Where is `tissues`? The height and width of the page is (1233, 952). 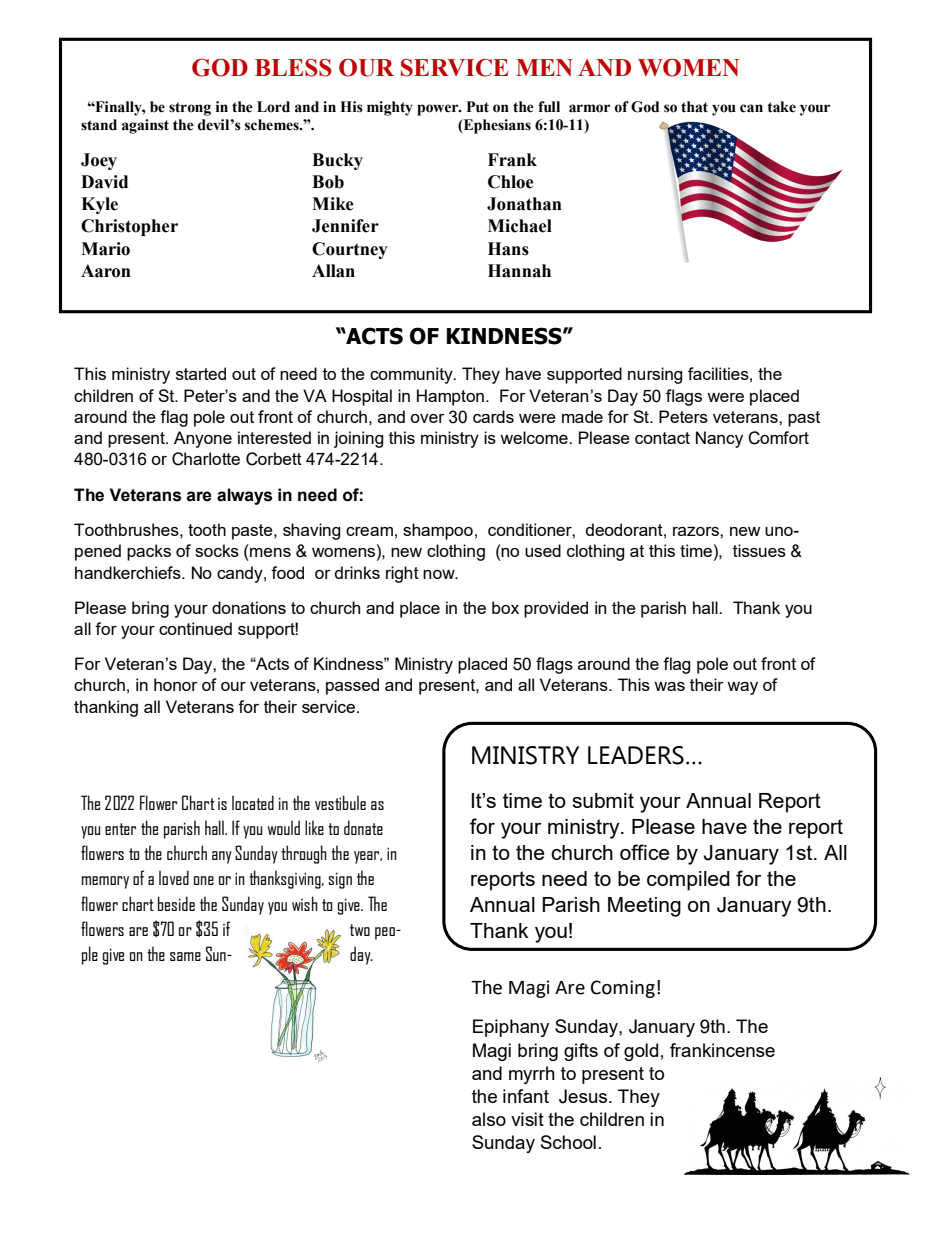
tissues is located at coordinates (759, 550).
